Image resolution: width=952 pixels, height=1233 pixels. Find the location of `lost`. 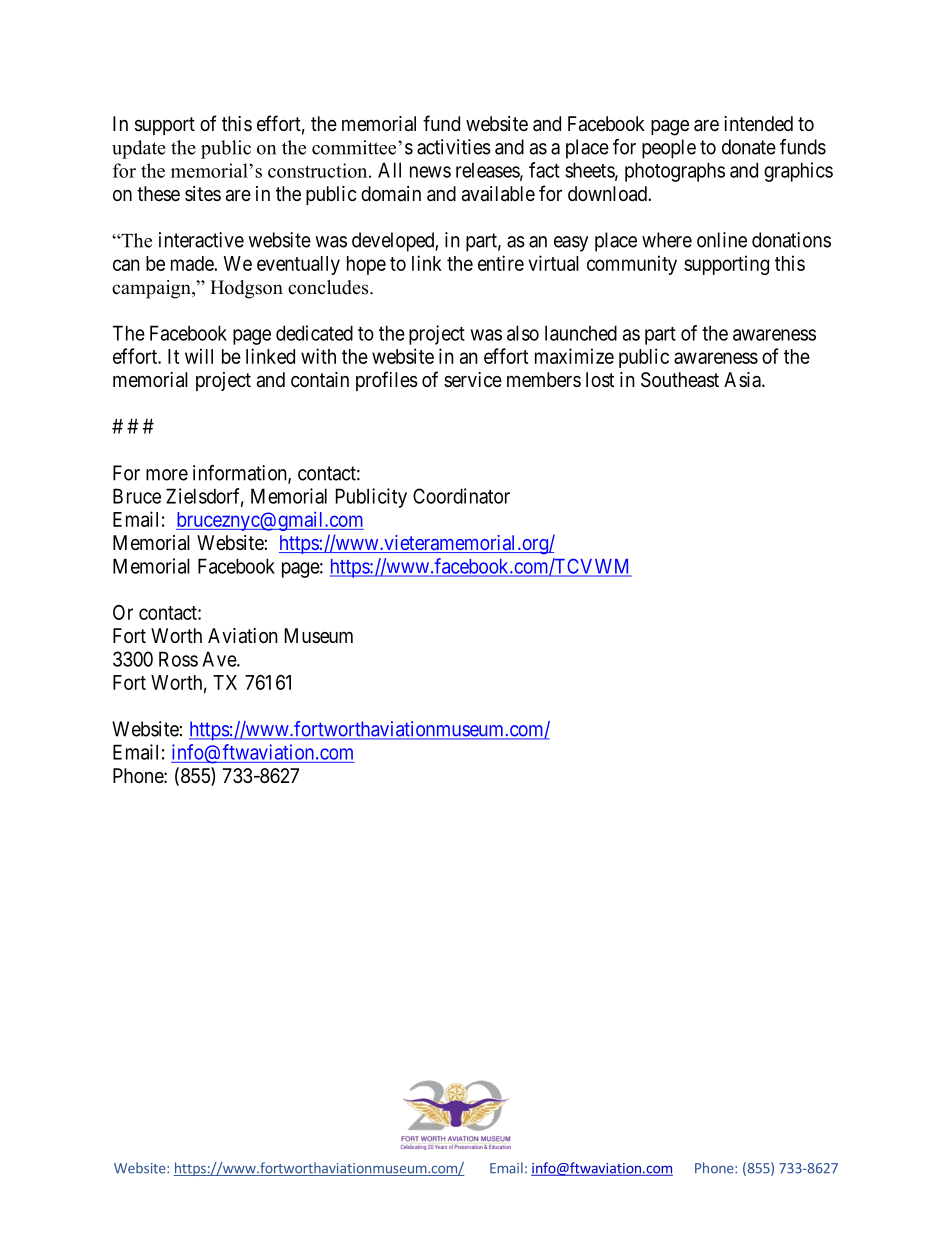

lost is located at coordinates (600, 380).
